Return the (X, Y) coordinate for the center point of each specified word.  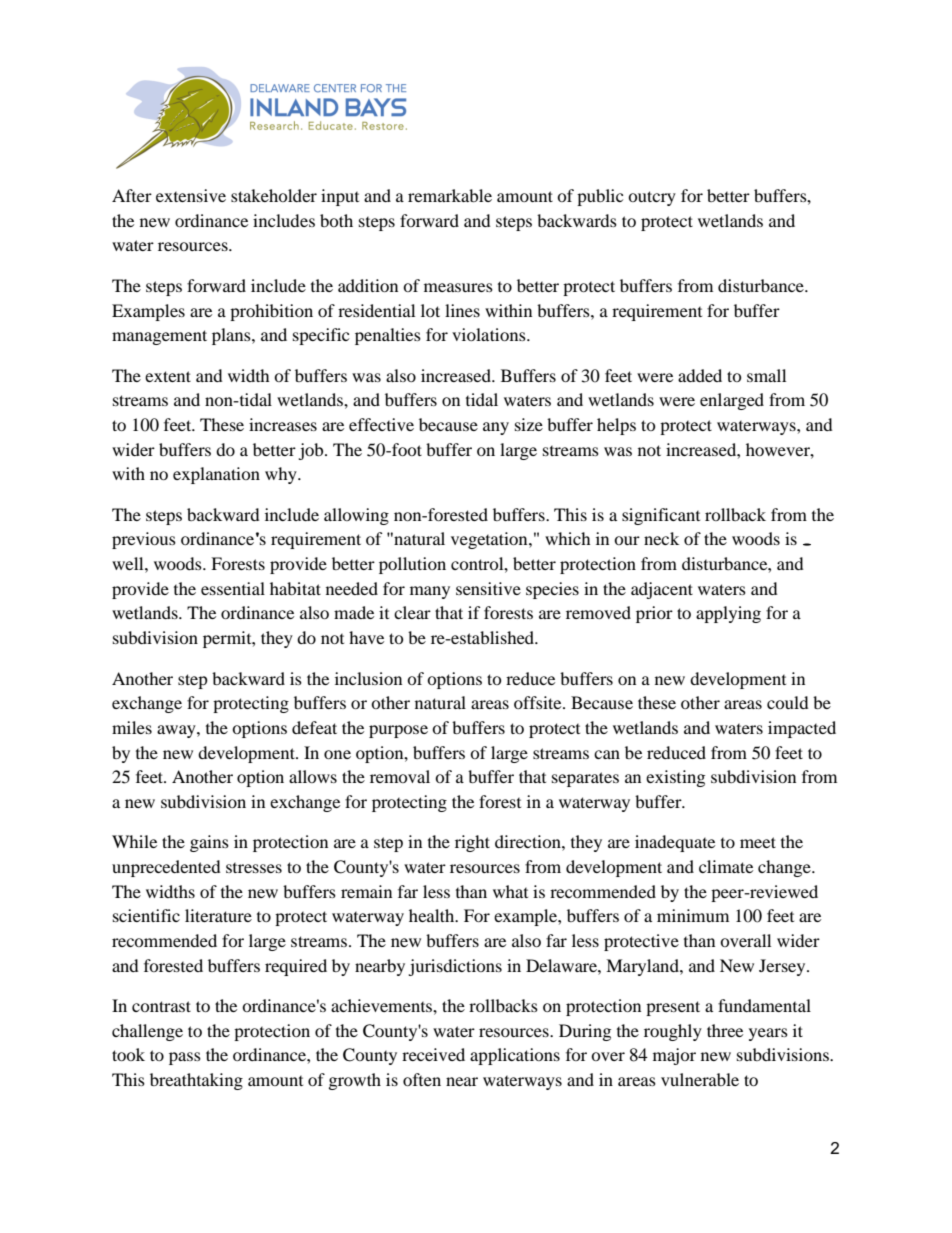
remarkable (450, 195)
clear (412, 612)
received (433, 1054)
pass (185, 1058)
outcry (652, 198)
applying (728, 614)
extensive (191, 195)
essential (233, 588)
